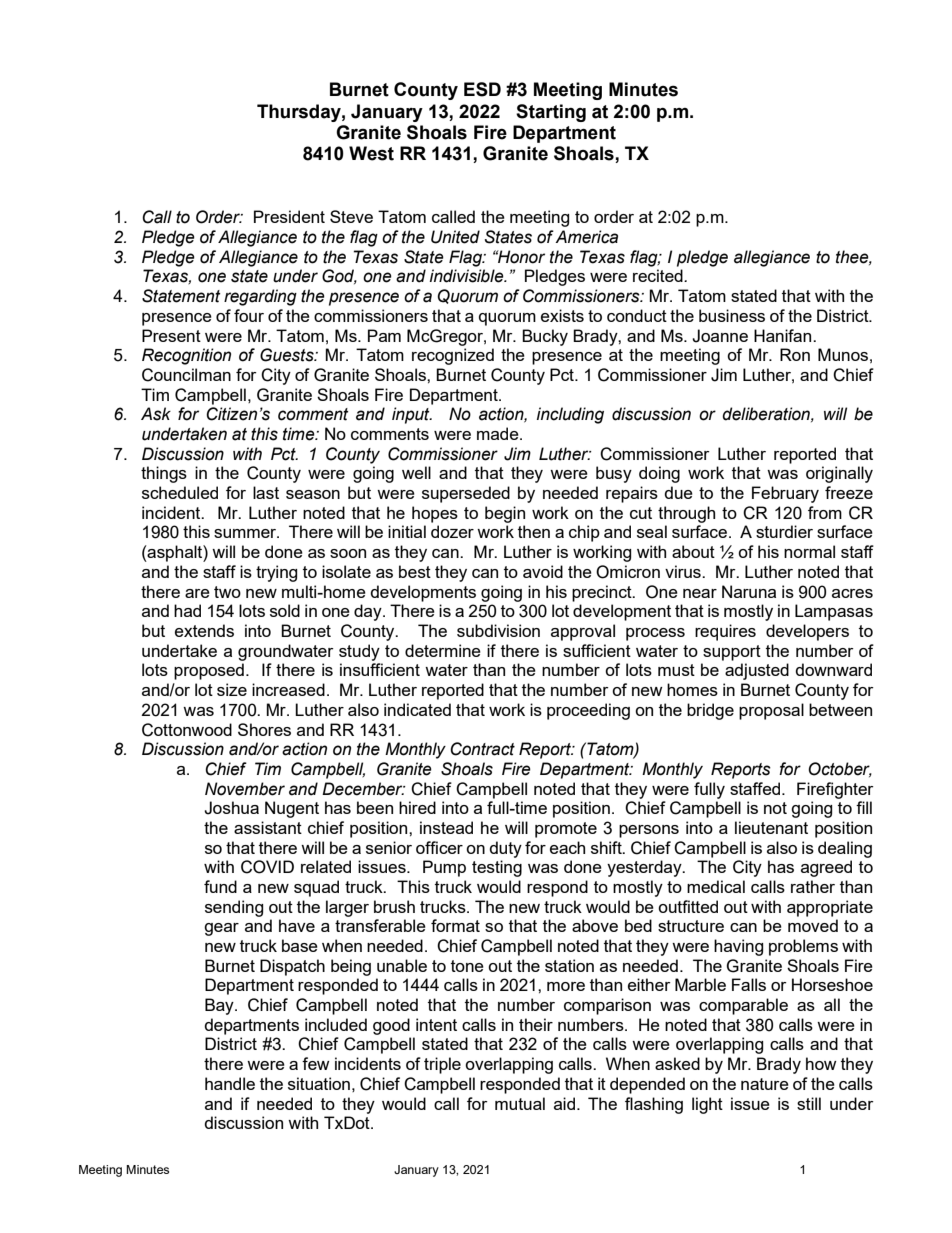 This page has height=1233, width=952. Describe the element at coordinates (499, 433) in the page. I see `made` at that location.
